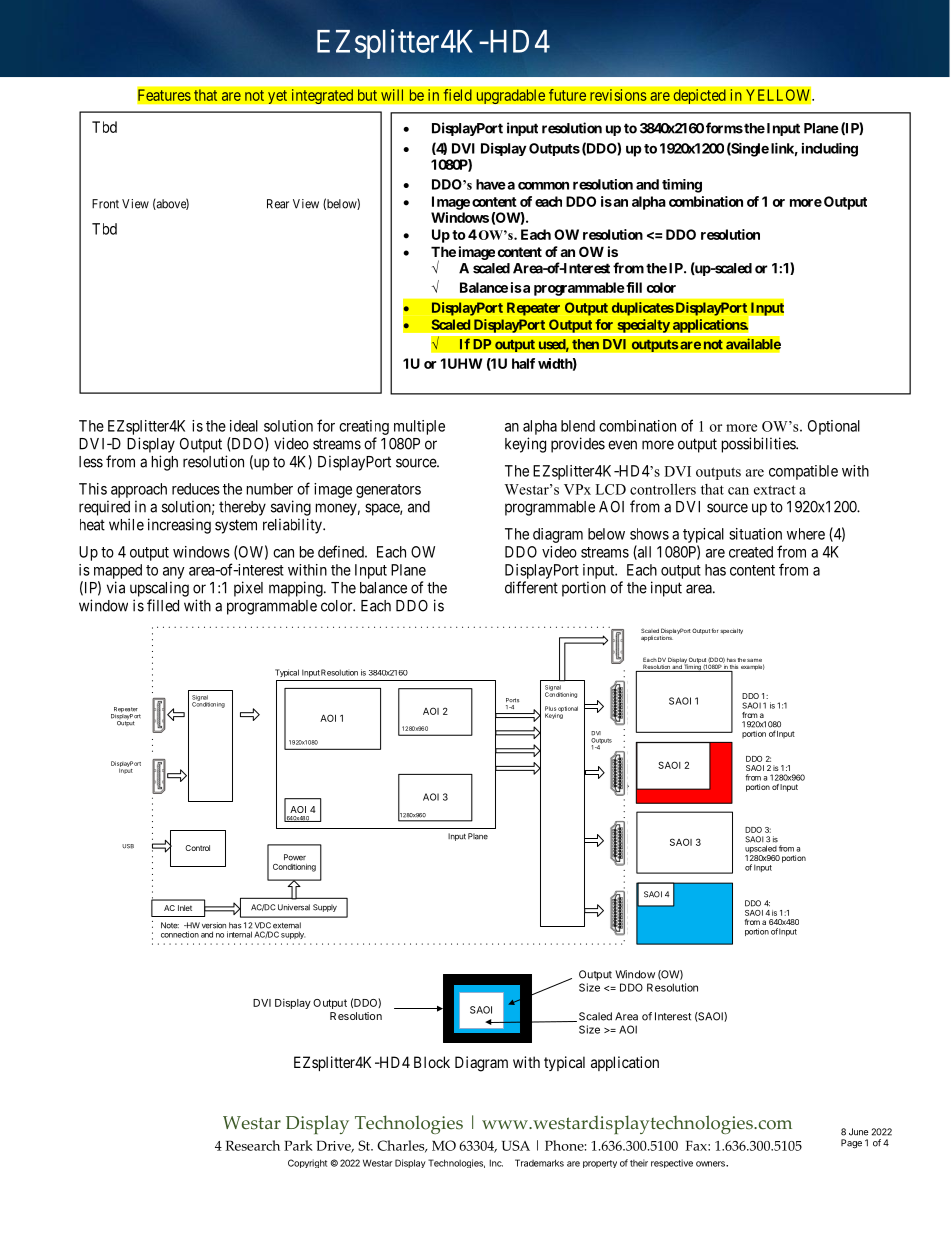 Image resolution: width=952 pixels, height=1233 pixels. I want to click on Research, so click(252, 1145).
